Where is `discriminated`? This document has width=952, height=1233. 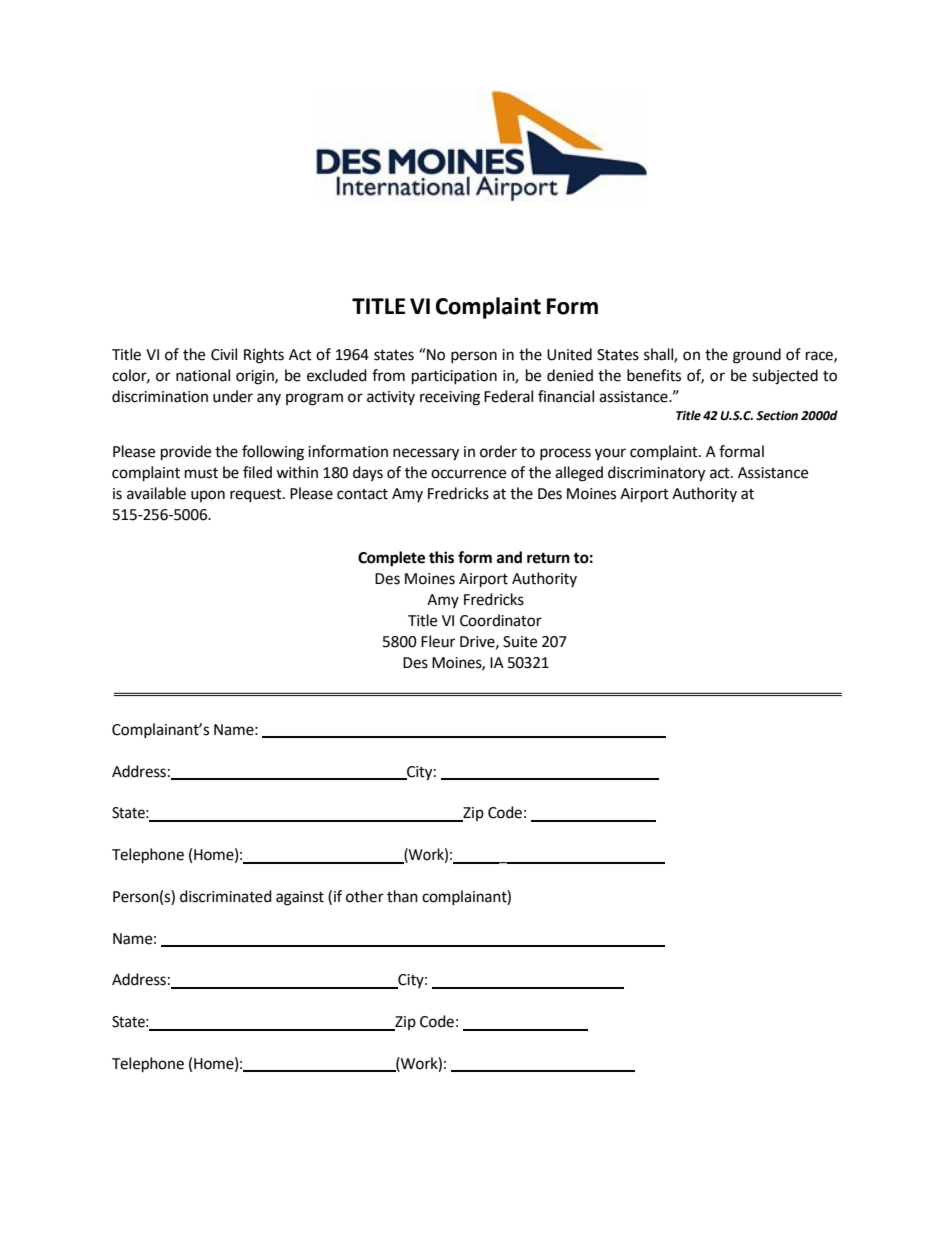 discriminated is located at coordinates (226, 896).
